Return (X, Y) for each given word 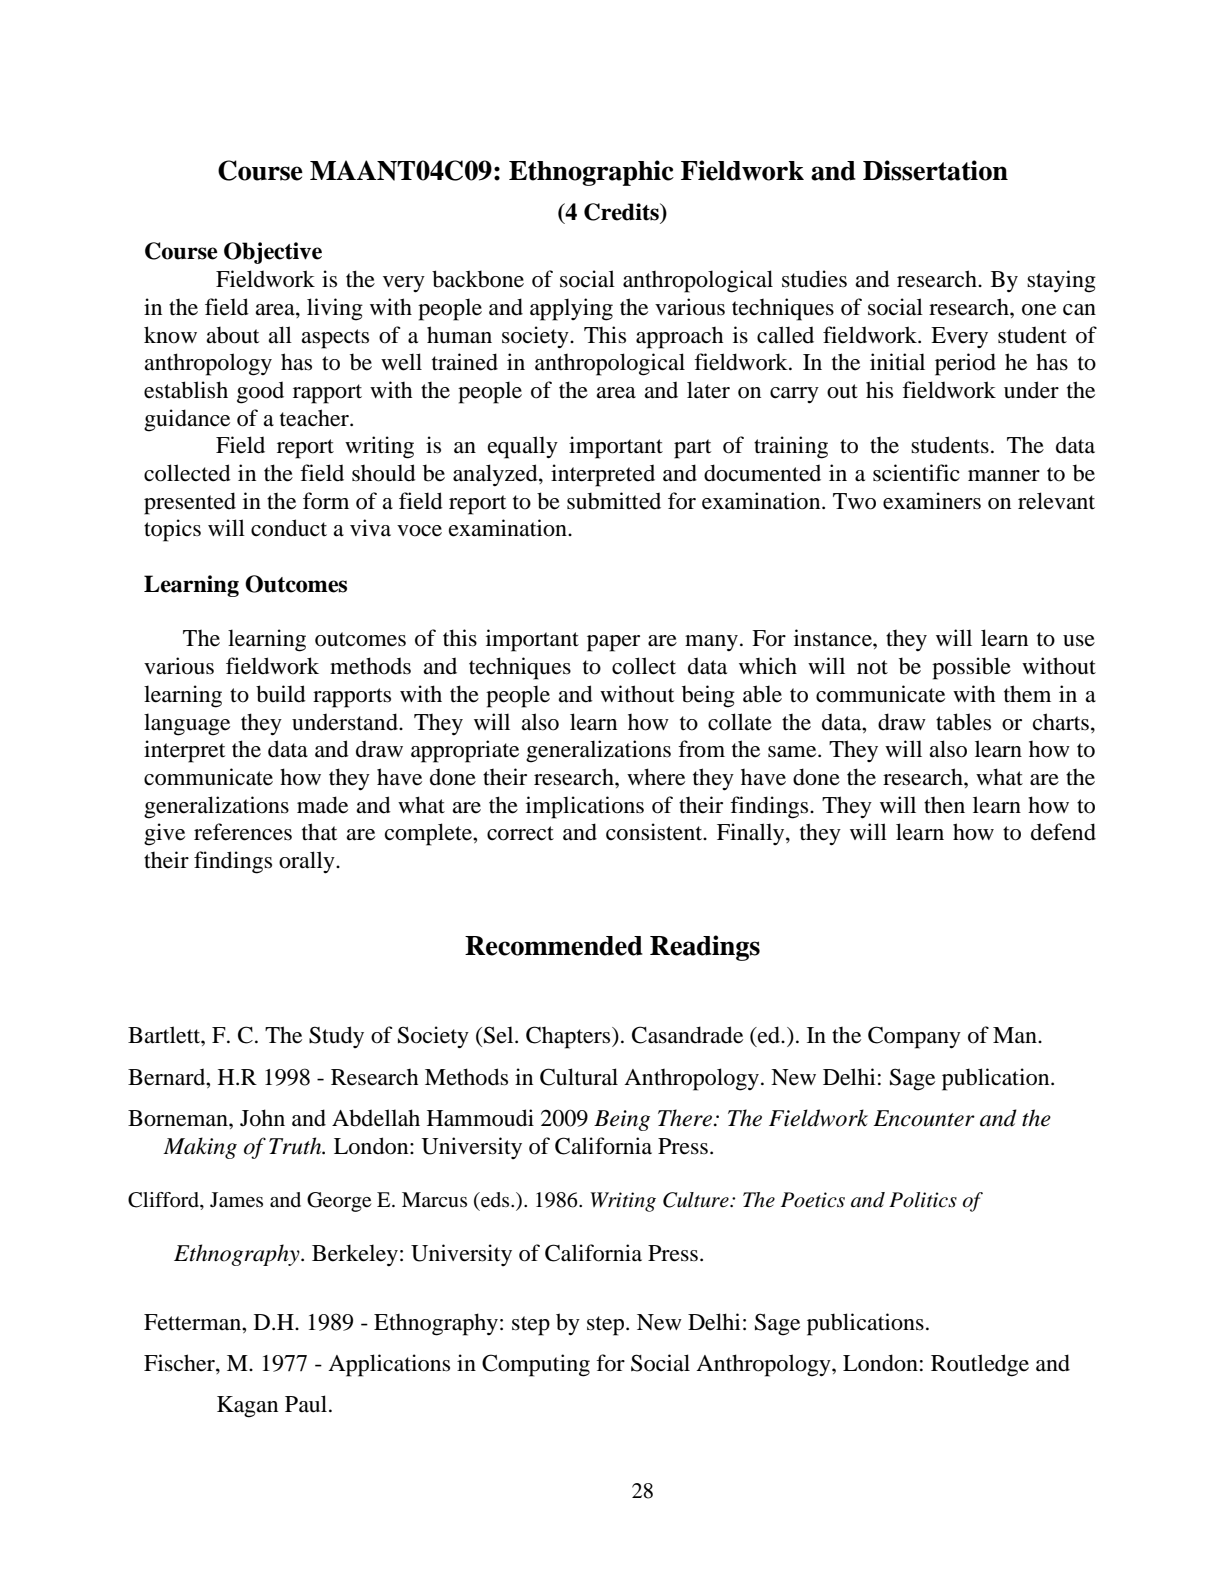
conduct (289, 528)
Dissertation (935, 170)
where (656, 777)
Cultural (579, 1077)
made (322, 805)
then (944, 805)
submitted (614, 501)
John (262, 1118)
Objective (273, 253)
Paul (307, 1404)
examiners (932, 501)
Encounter (924, 1118)
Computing (536, 1365)
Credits (622, 212)
